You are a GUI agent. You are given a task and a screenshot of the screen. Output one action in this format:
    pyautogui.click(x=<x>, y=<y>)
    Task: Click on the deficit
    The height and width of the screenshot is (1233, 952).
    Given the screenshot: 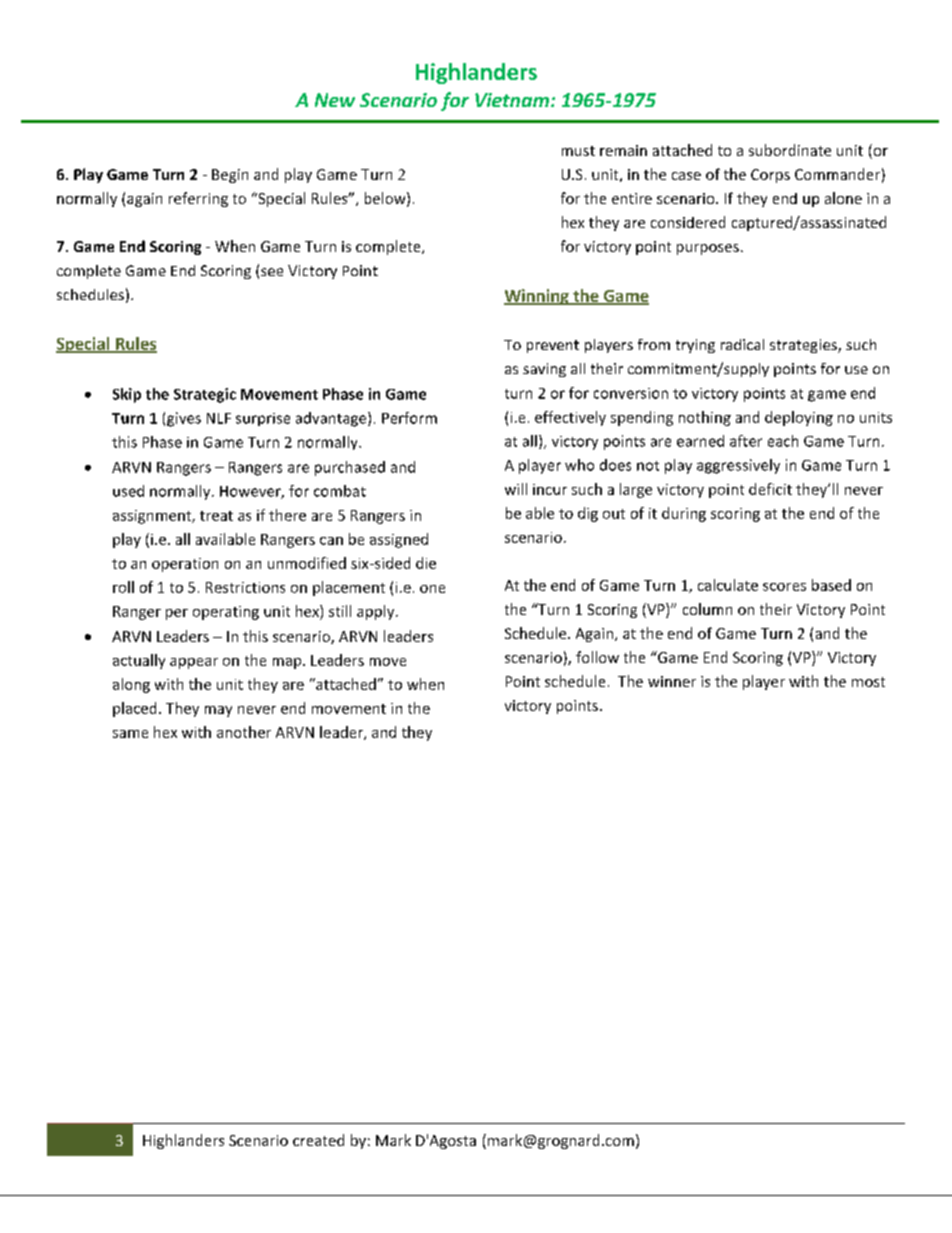 What is the action you would take?
    pyautogui.click(x=770, y=489)
